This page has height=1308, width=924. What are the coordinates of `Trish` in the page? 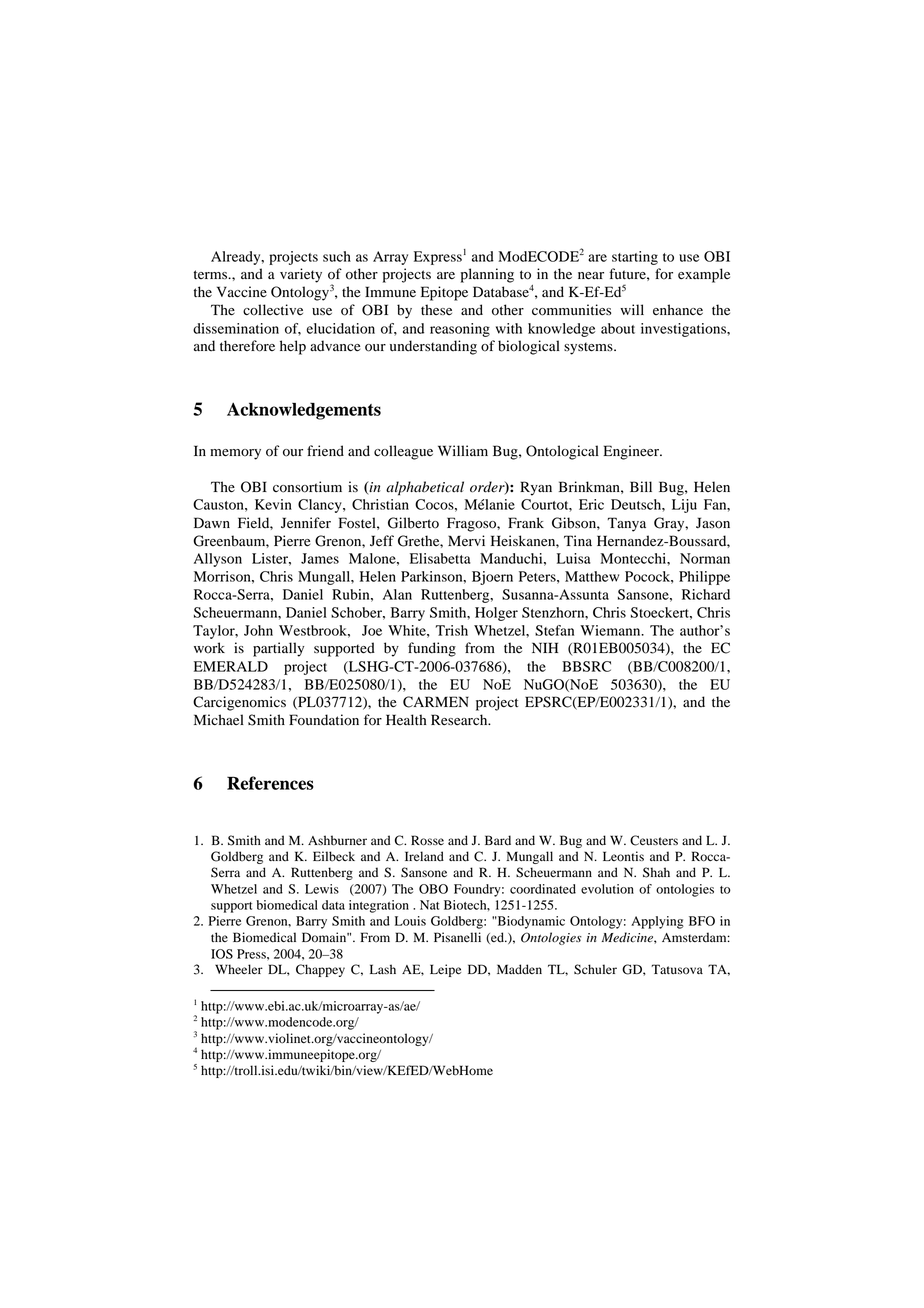 It's located at (452, 630).
